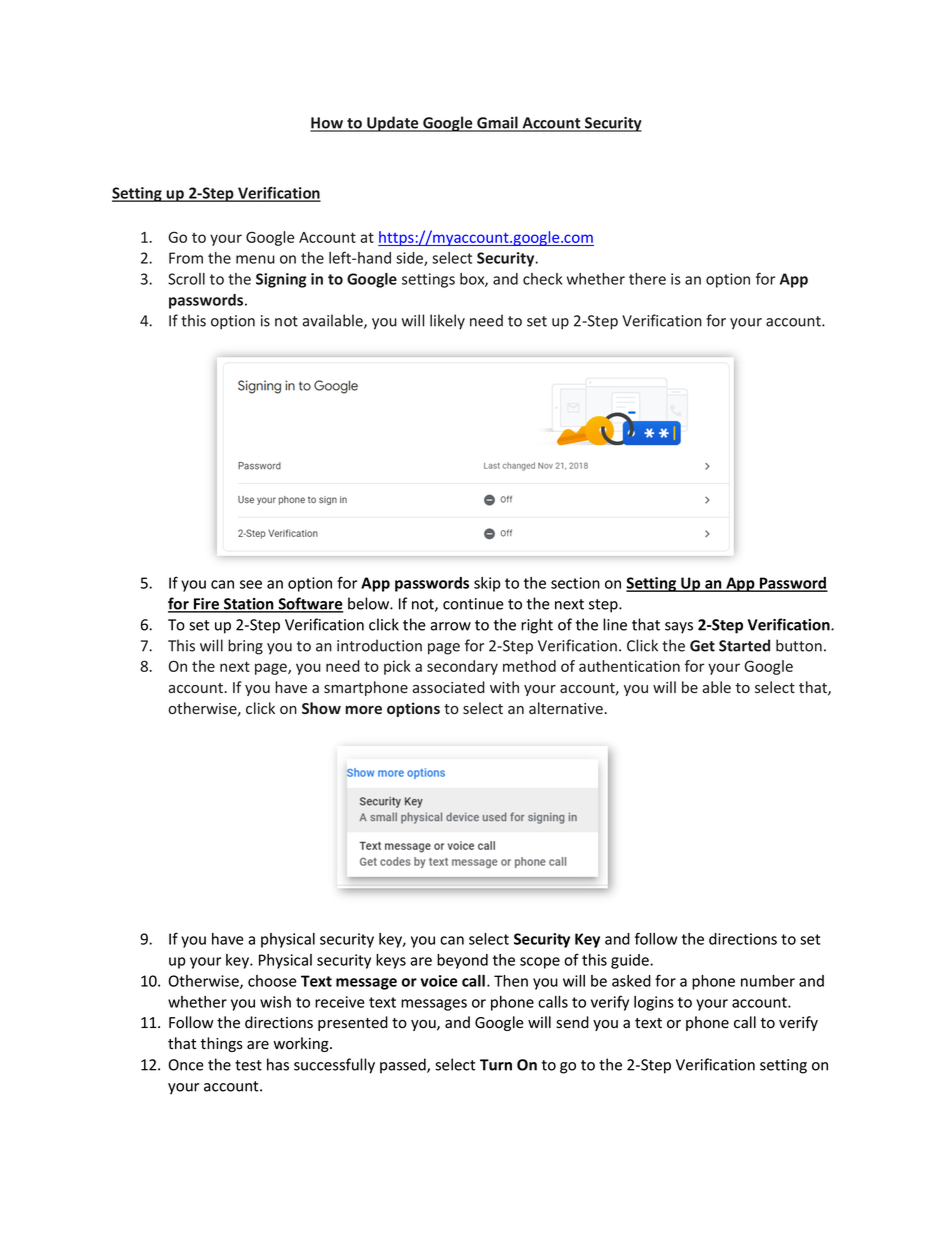 The width and height of the page is (952, 1233). What do you see at coordinates (321, 708) in the page?
I see `Show` at bounding box center [321, 708].
